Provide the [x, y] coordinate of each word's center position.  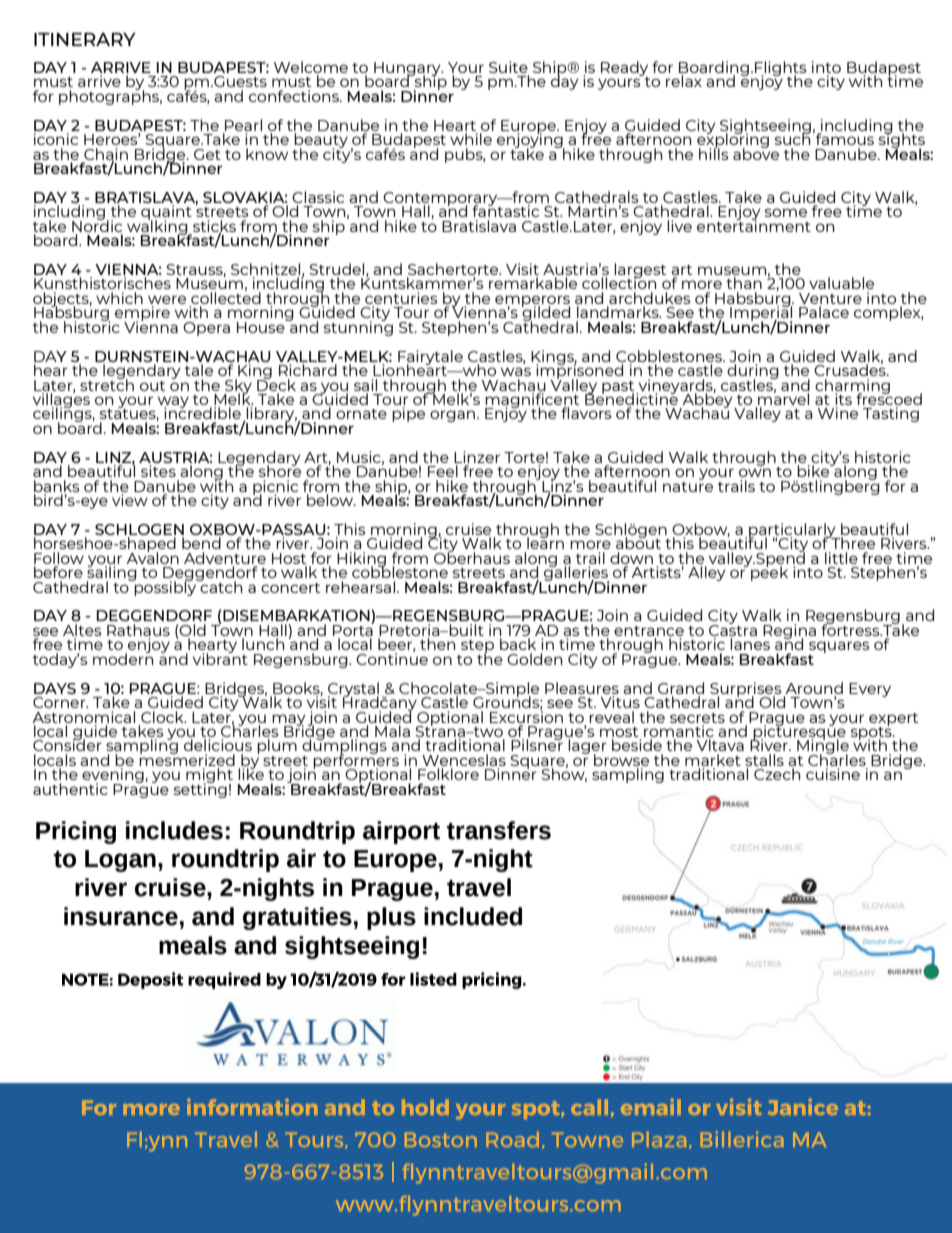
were [167, 299]
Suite [509, 68]
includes [174, 830]
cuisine [833, 774]
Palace [824, 312]
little [841, 558]
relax [684, 81]
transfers [499, 830]
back [518, 644]
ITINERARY [85, 39]
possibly [166, 587]
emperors [532, 302]
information [252, 1106]
